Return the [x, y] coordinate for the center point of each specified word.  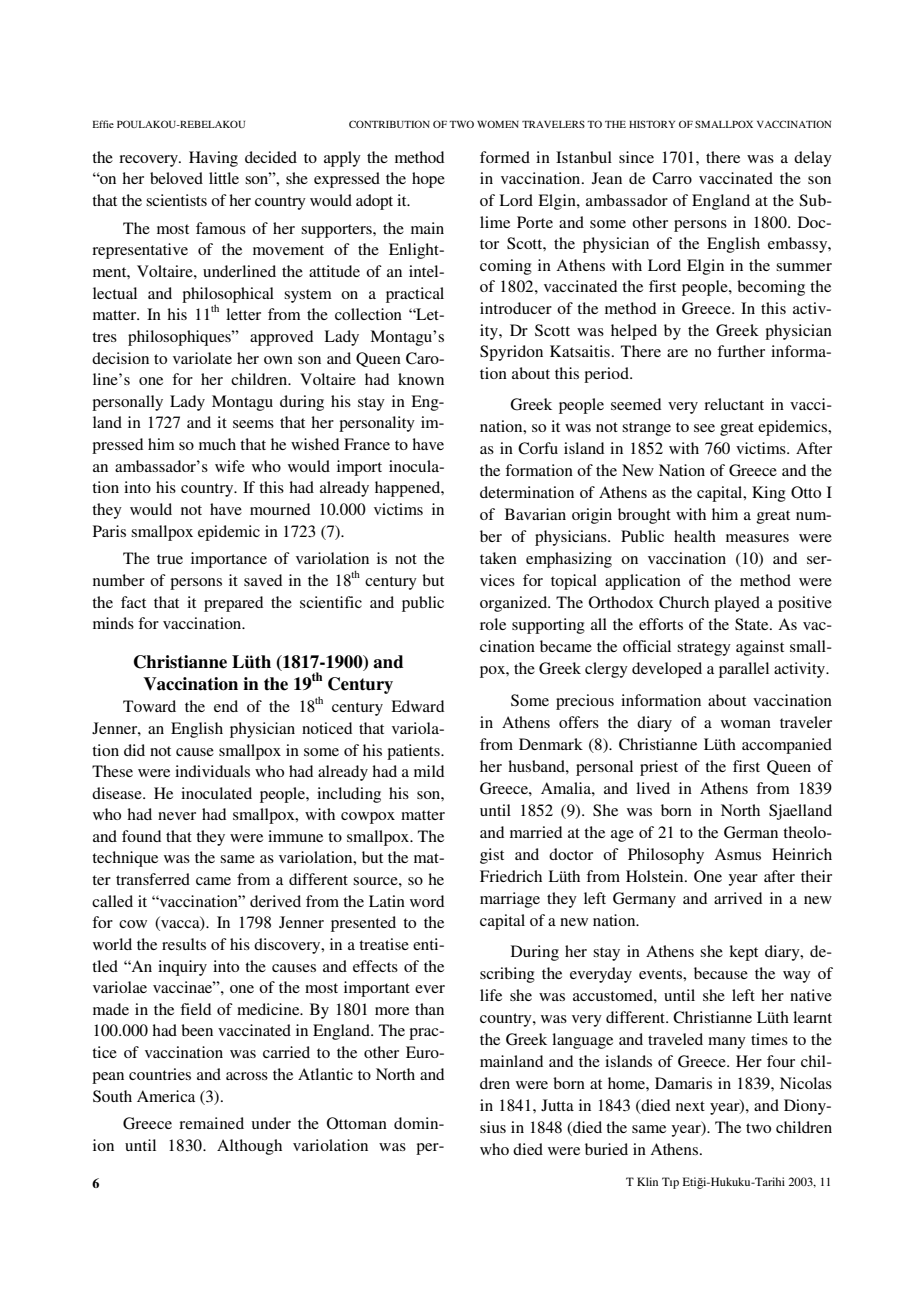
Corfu [538, 448]
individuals [212, 771]
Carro [672, 178]
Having [213, 159]
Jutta [557, 1105]
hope [428, 180]
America [166, 1096]
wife [230, 466]
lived [653, 788]
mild [429, 771]
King [769, 494]
